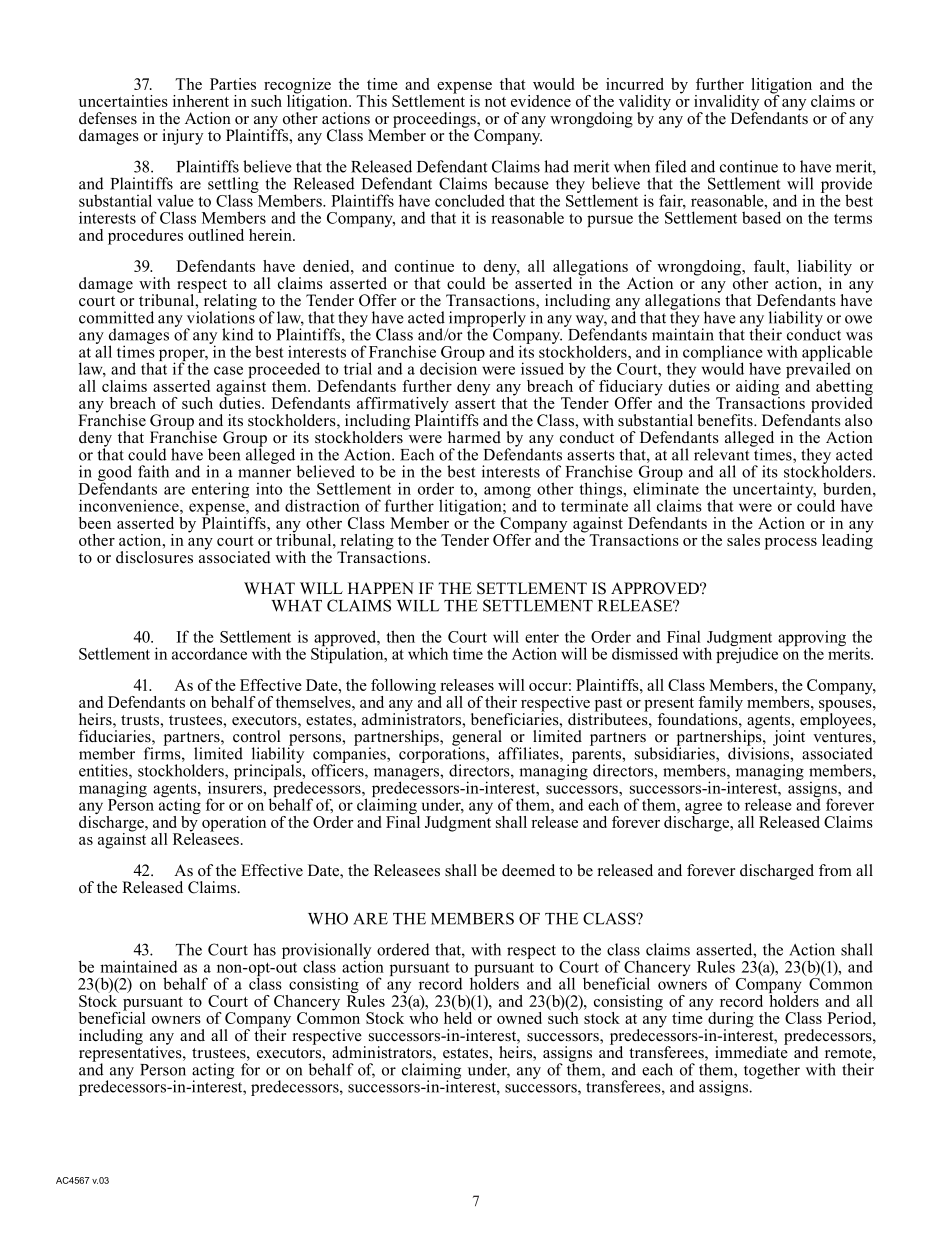 The width and height of the document is (952, 1233). I want to click on immediate, so click(751, 1051).
